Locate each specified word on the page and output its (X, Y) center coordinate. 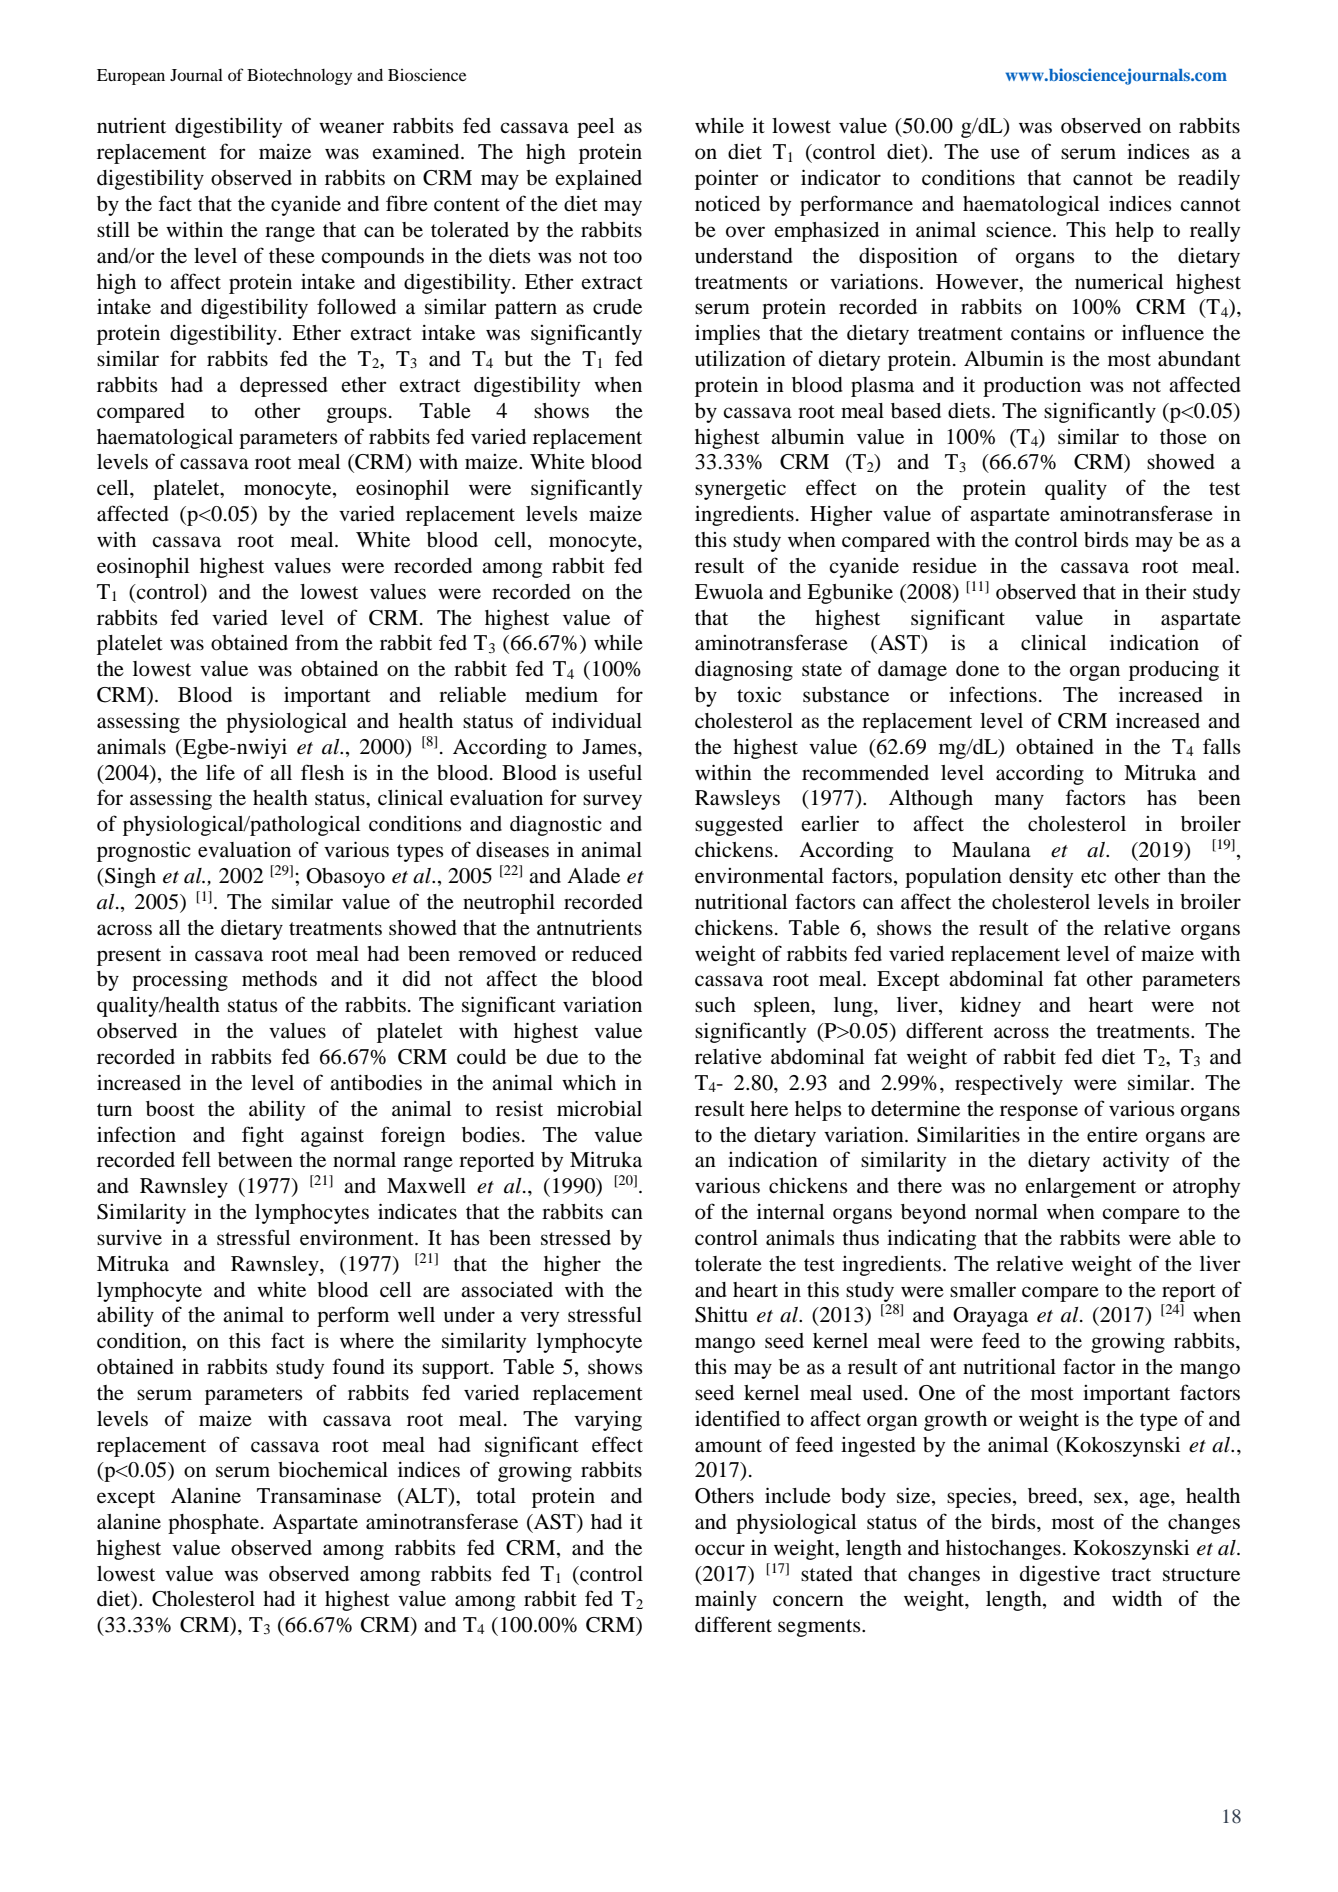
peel (595, 128)
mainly (726, 1601)
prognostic (144, 852)
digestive (1060, 1575)
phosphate (215, 1524)
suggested (739, 826)
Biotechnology (299, 76)
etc (1093, 877)
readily (1209, 179)
